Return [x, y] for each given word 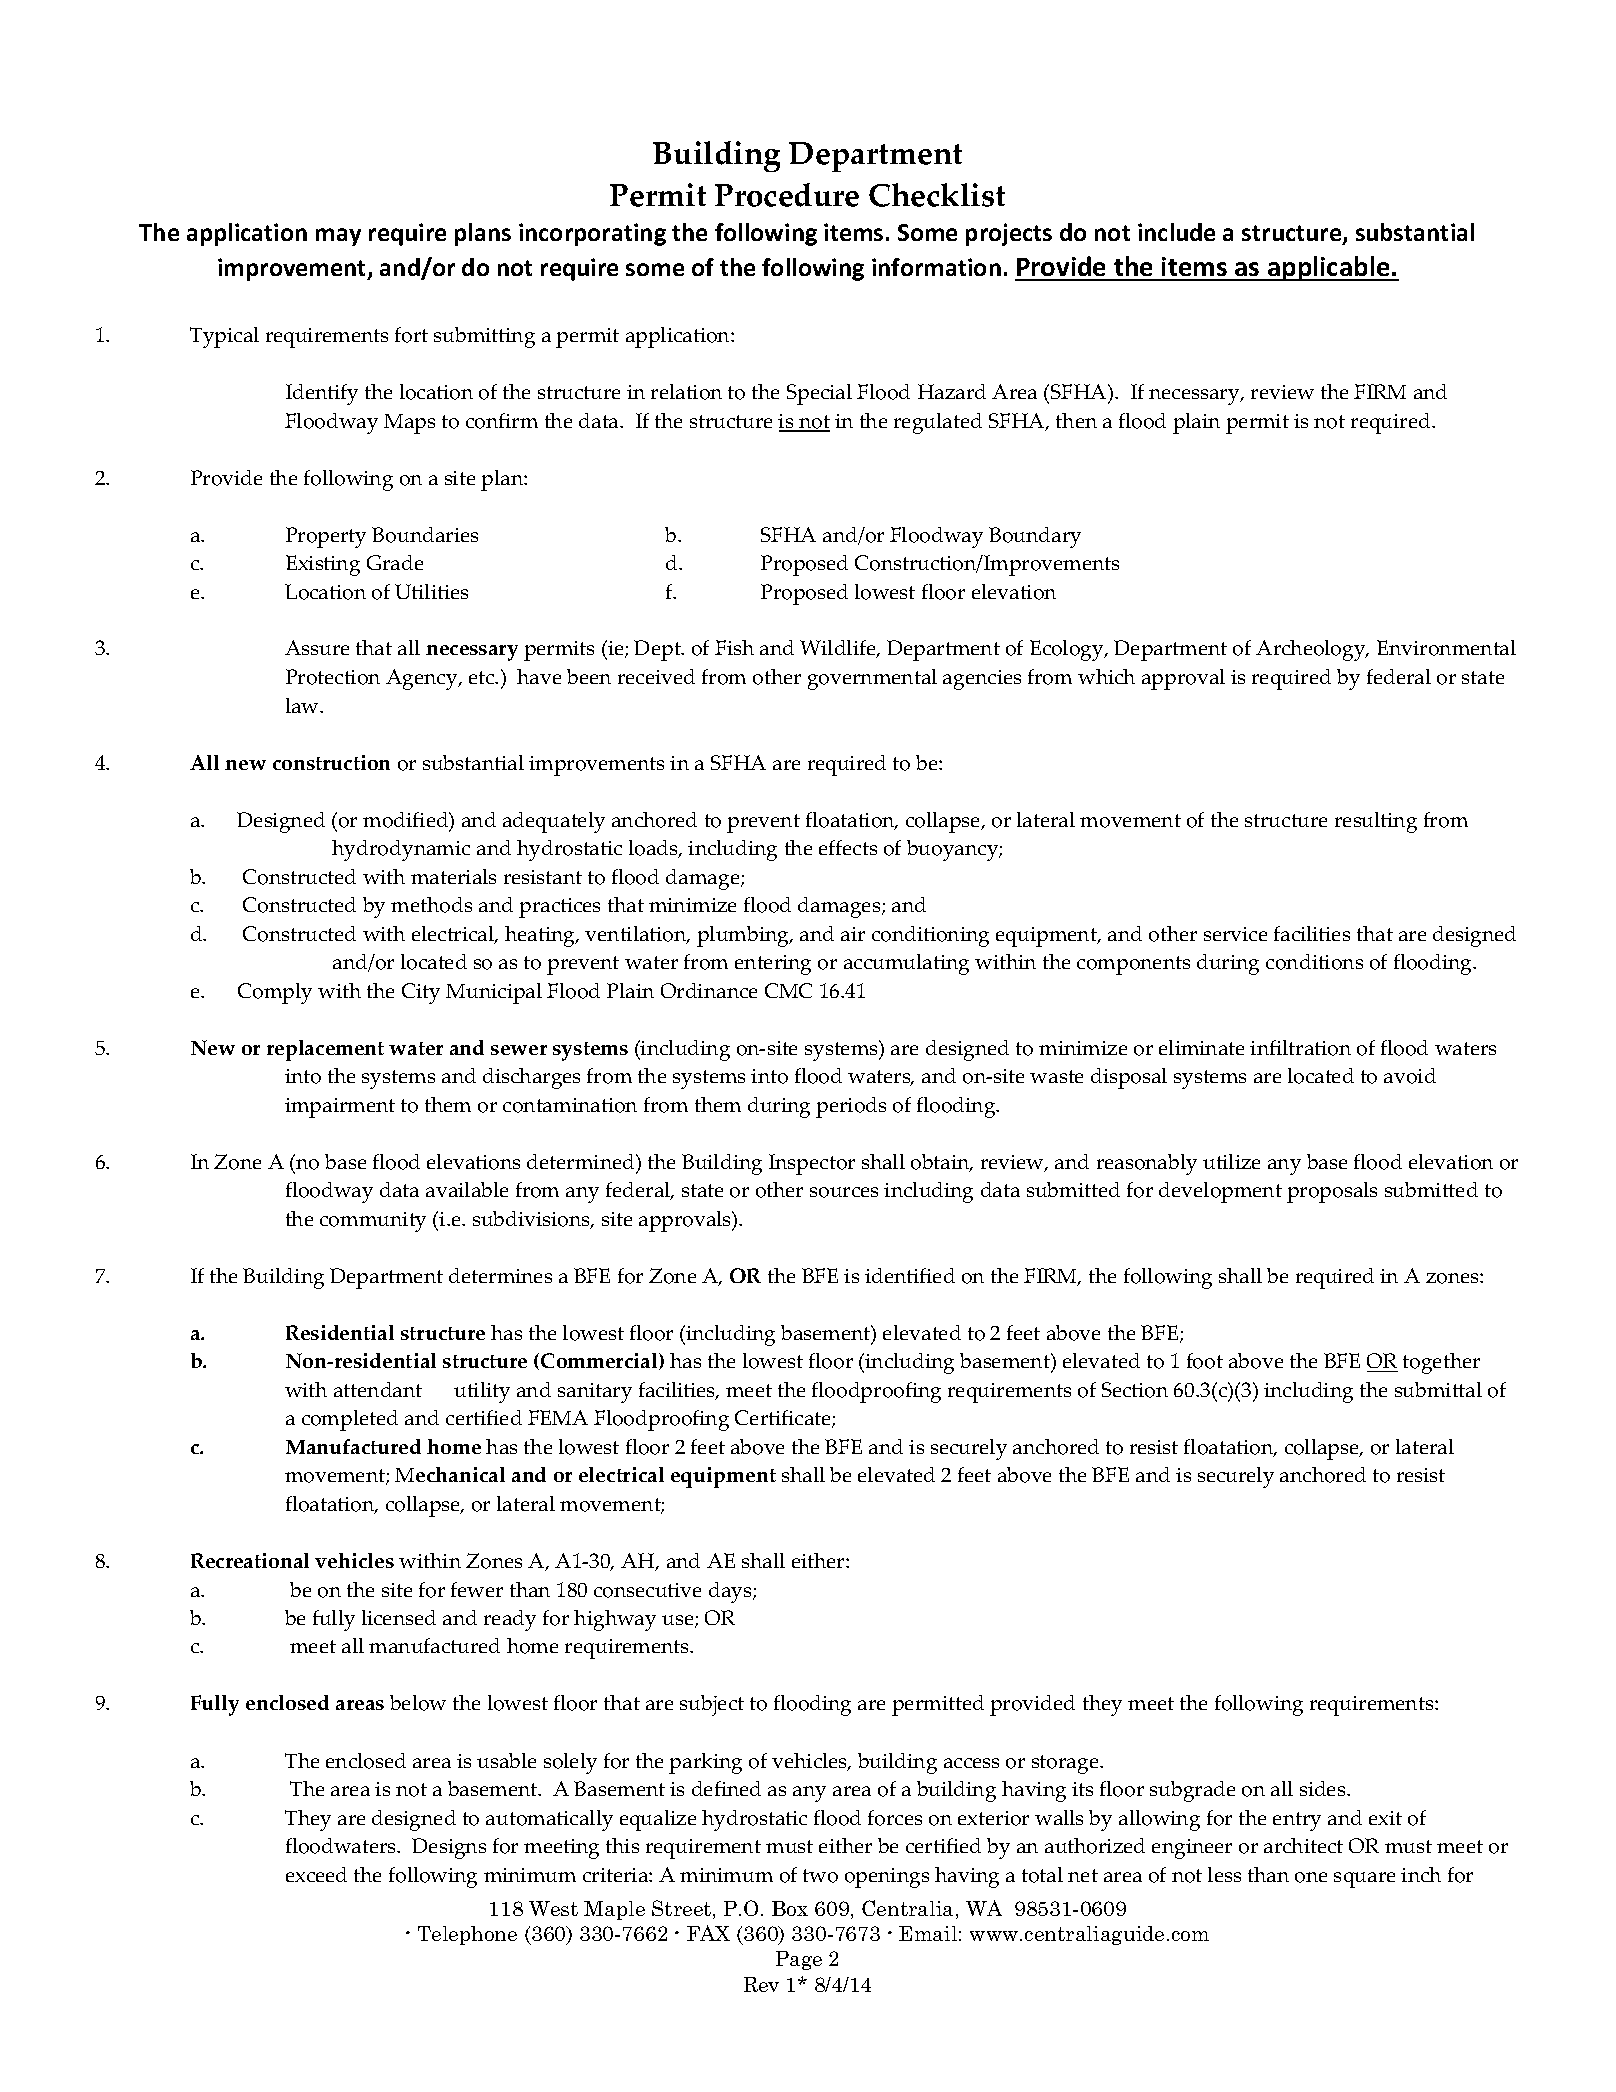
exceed [316, 1874]
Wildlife [839, 649]
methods [431, 905]
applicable [1329, 268]
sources [844, 1192]
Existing [323, 565]
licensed [399, 1617]
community [373, 1222]
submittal [1438, 1389]
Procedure [787, 195]
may [338, 237]
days [731, 1592]
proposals [1332, 1192]
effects [848, 847]
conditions [1314, 962]
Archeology [1312, 650]
